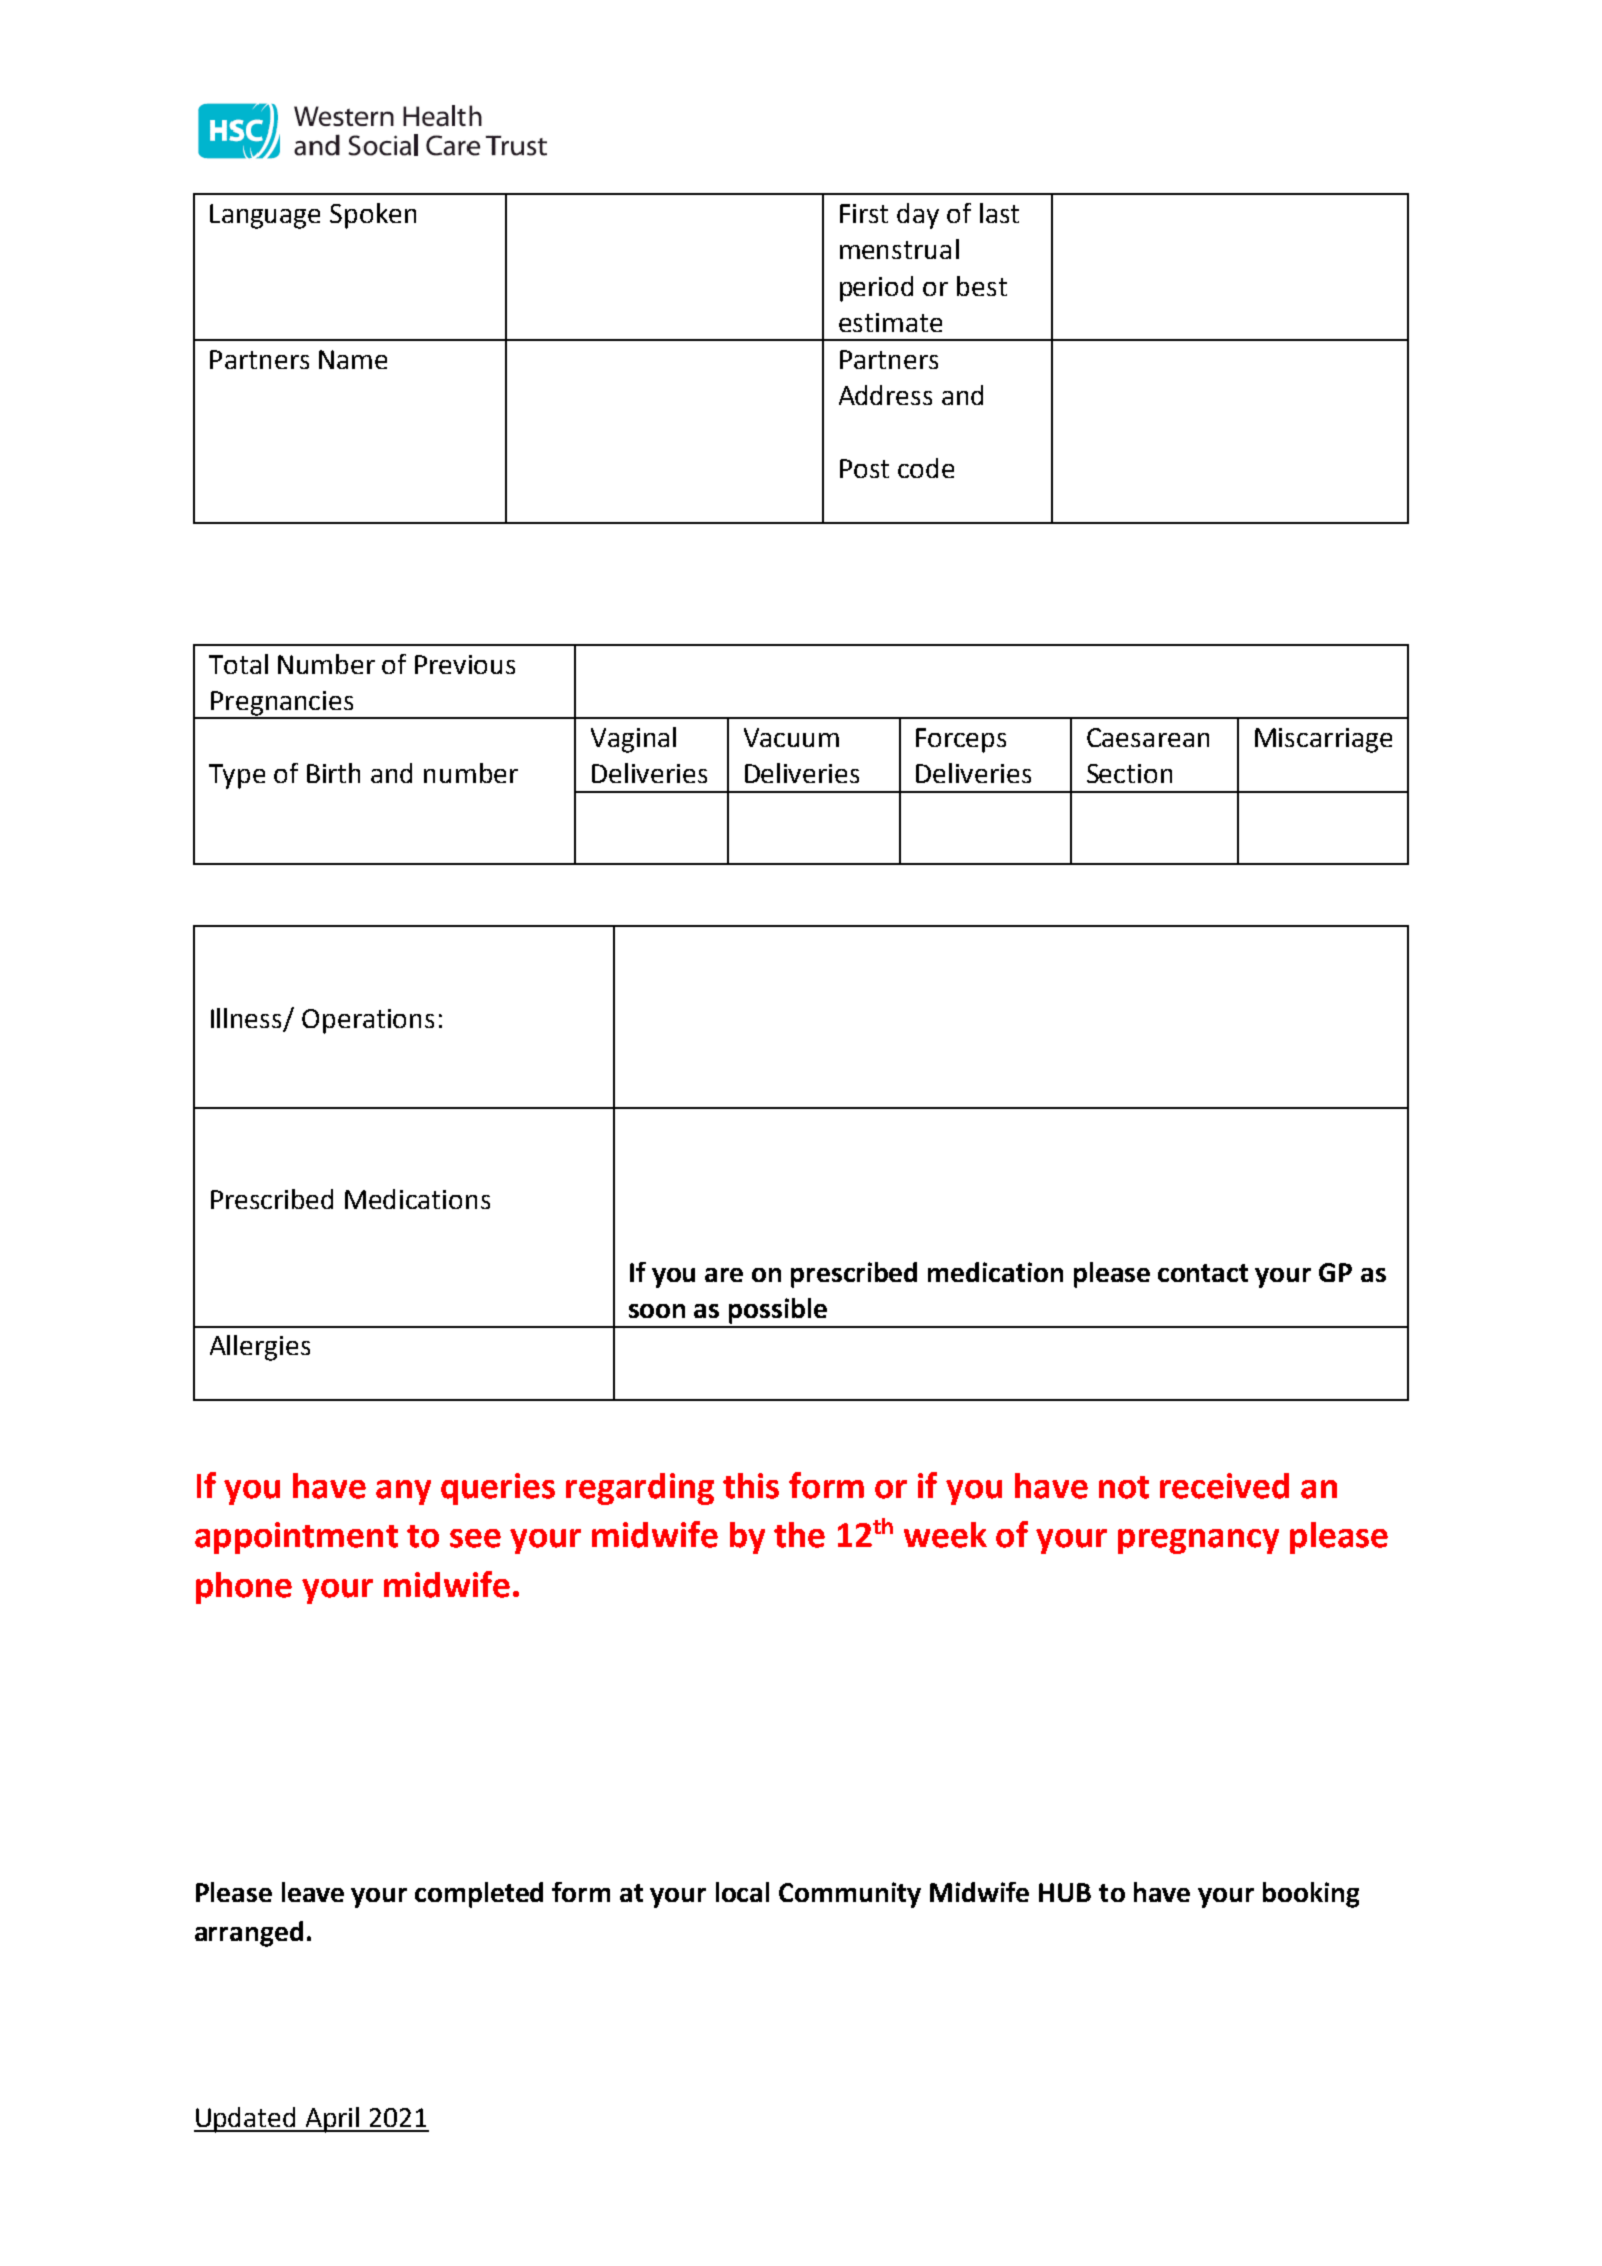 This document has width=1602, height=2266. I want to click on period, so click(876, 289).
